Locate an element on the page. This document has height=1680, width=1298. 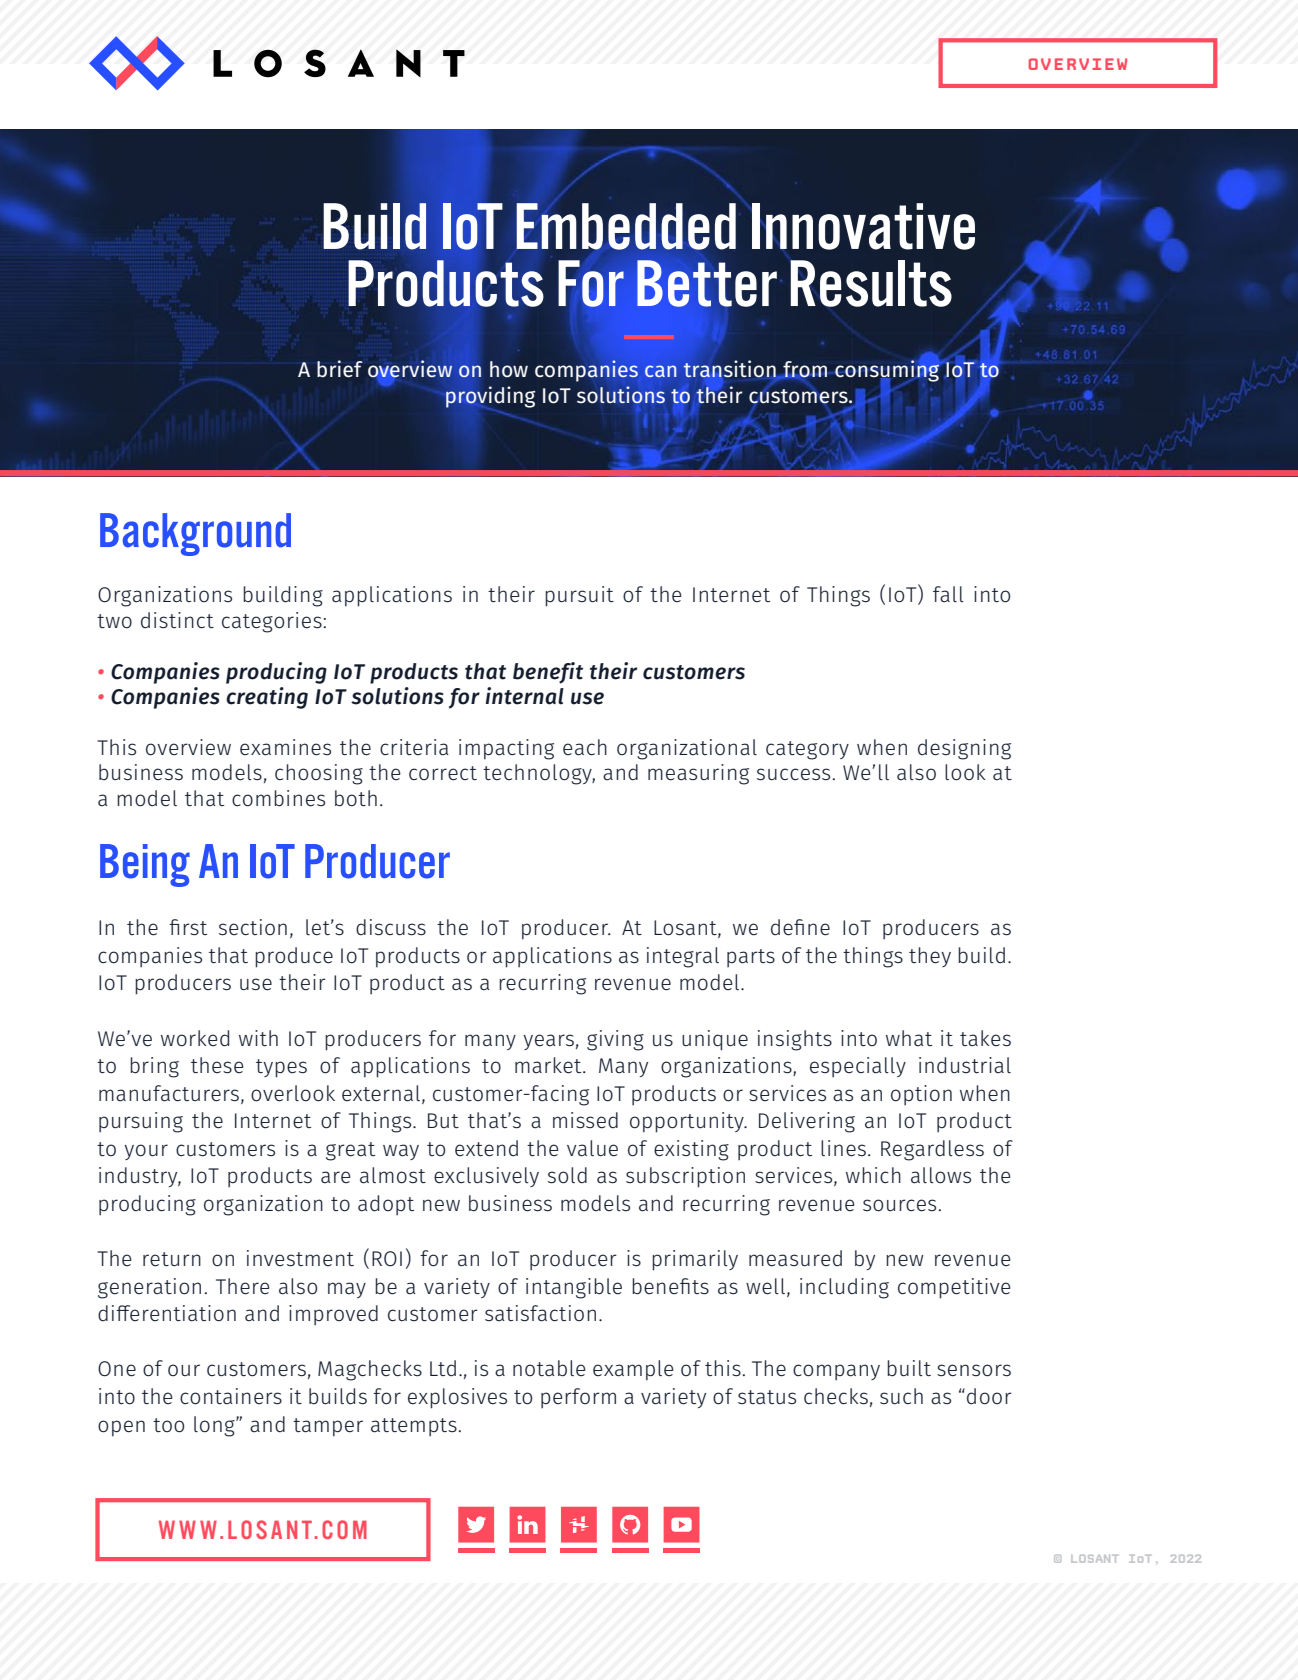
Embedded is located at coordinates (626, 227).
